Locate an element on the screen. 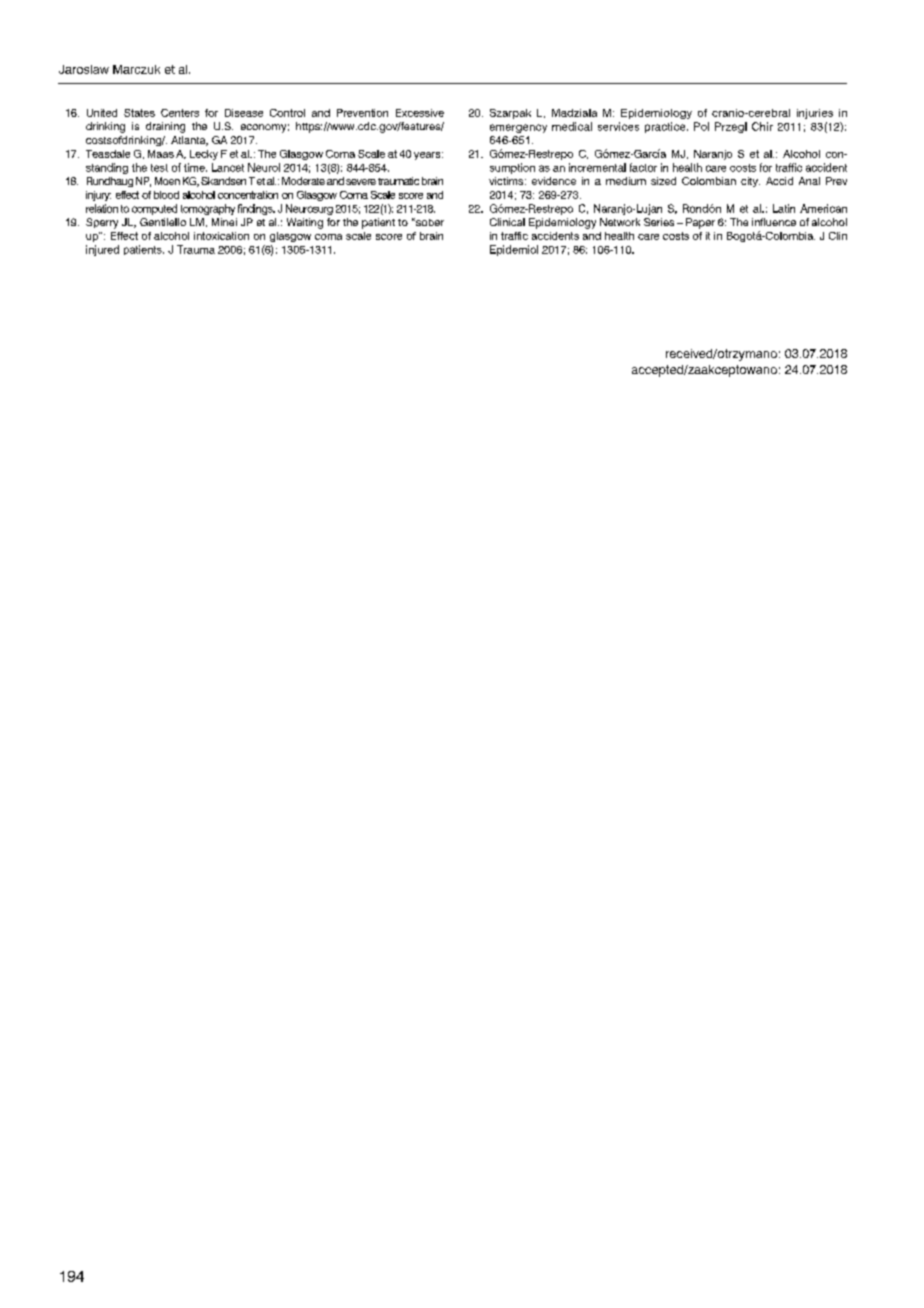  Moderate is located at coordinates (303, 181).
